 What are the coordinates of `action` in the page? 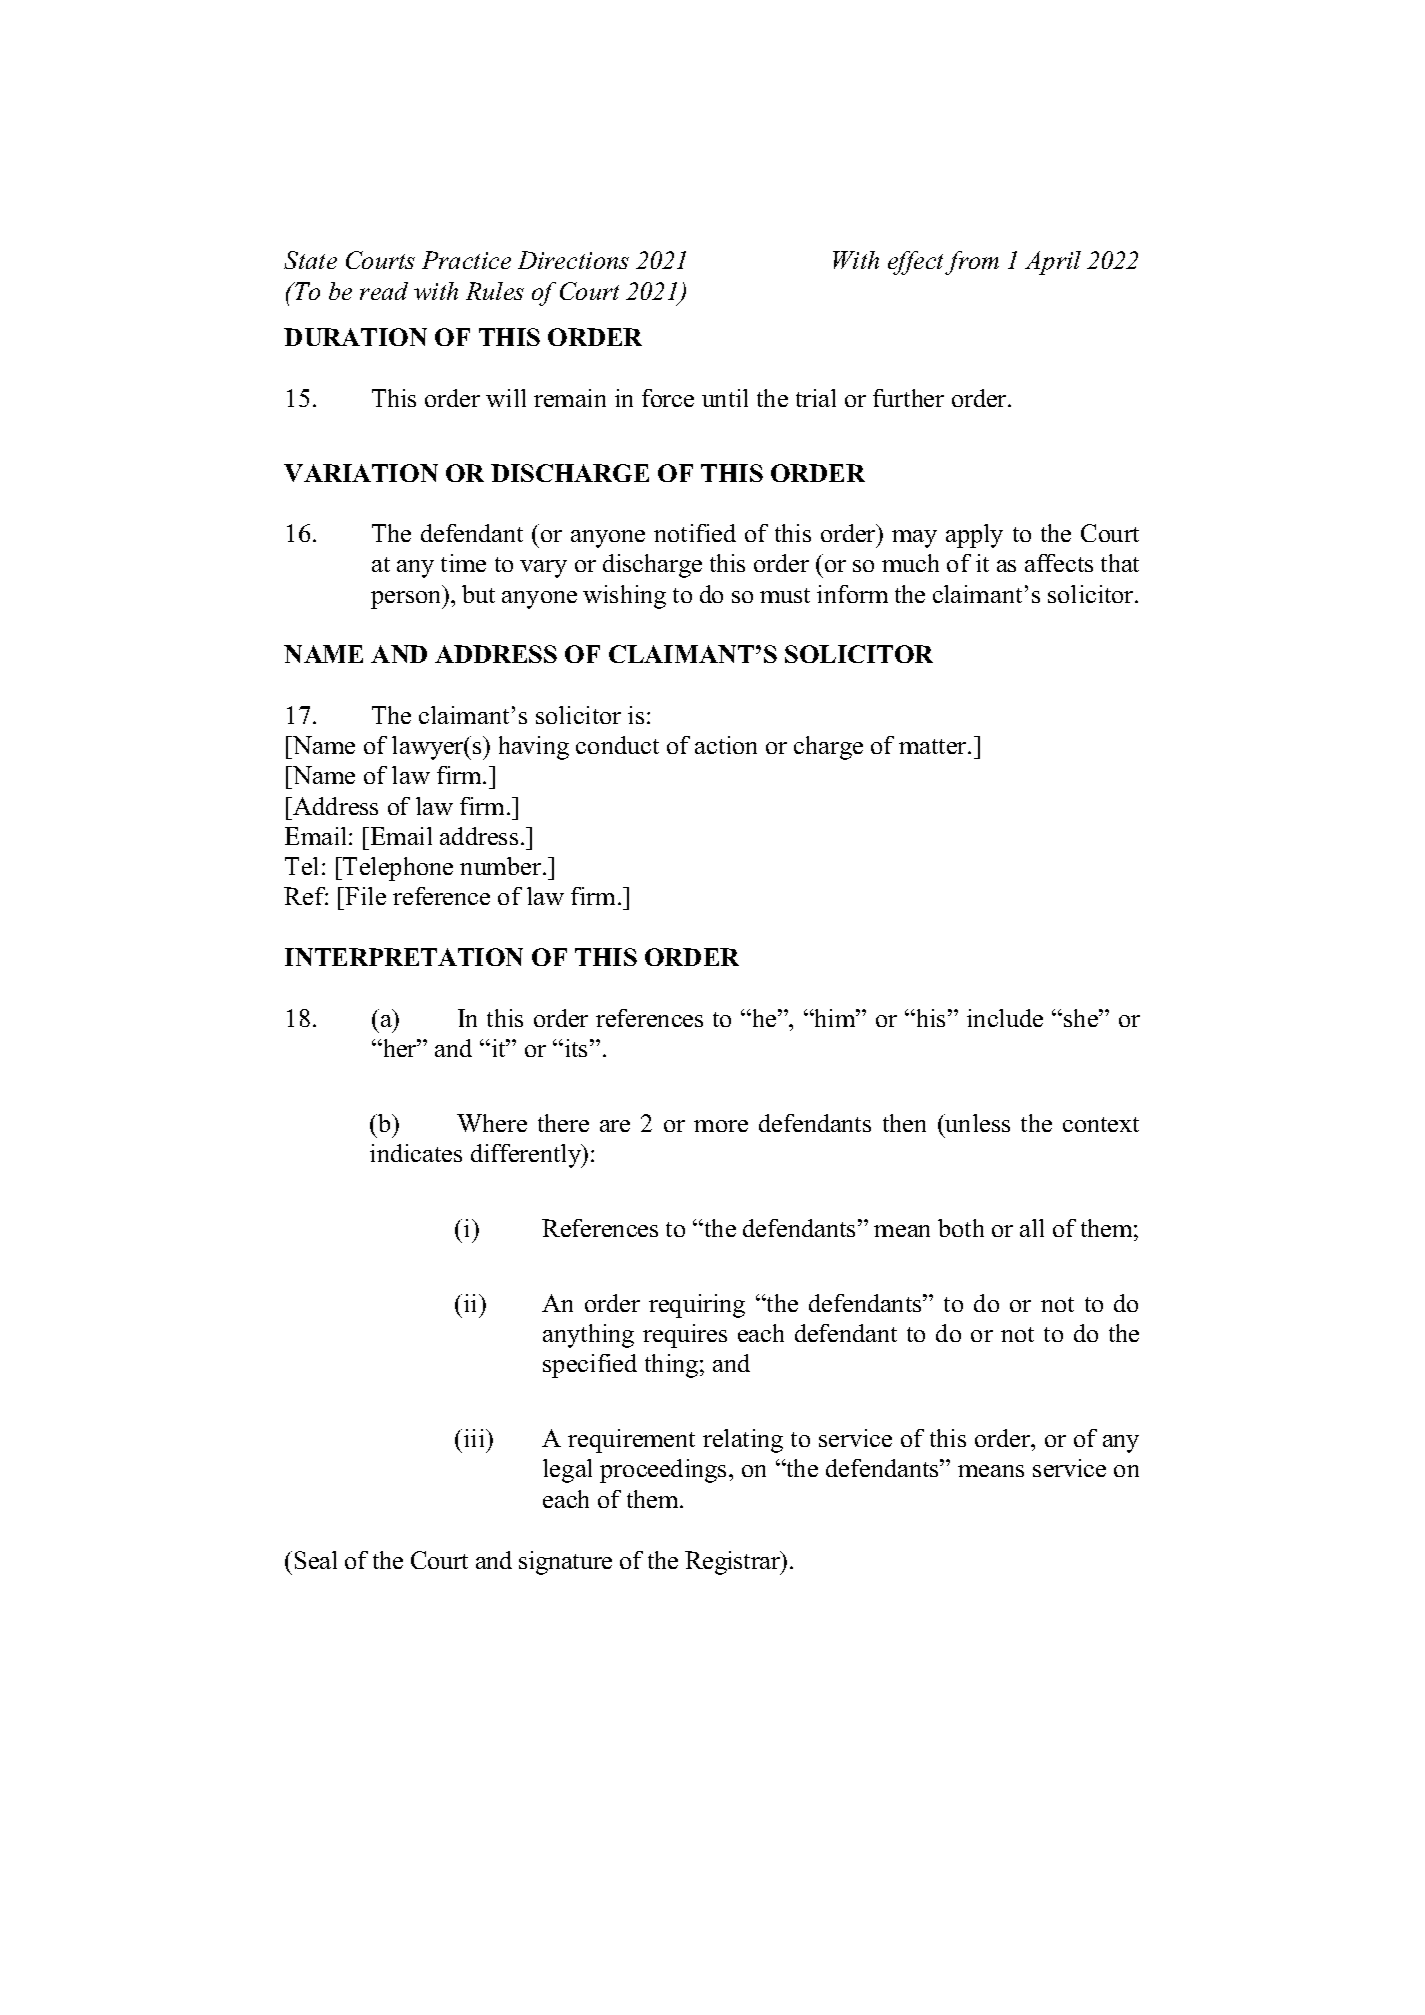 It's located at (726, 745).
